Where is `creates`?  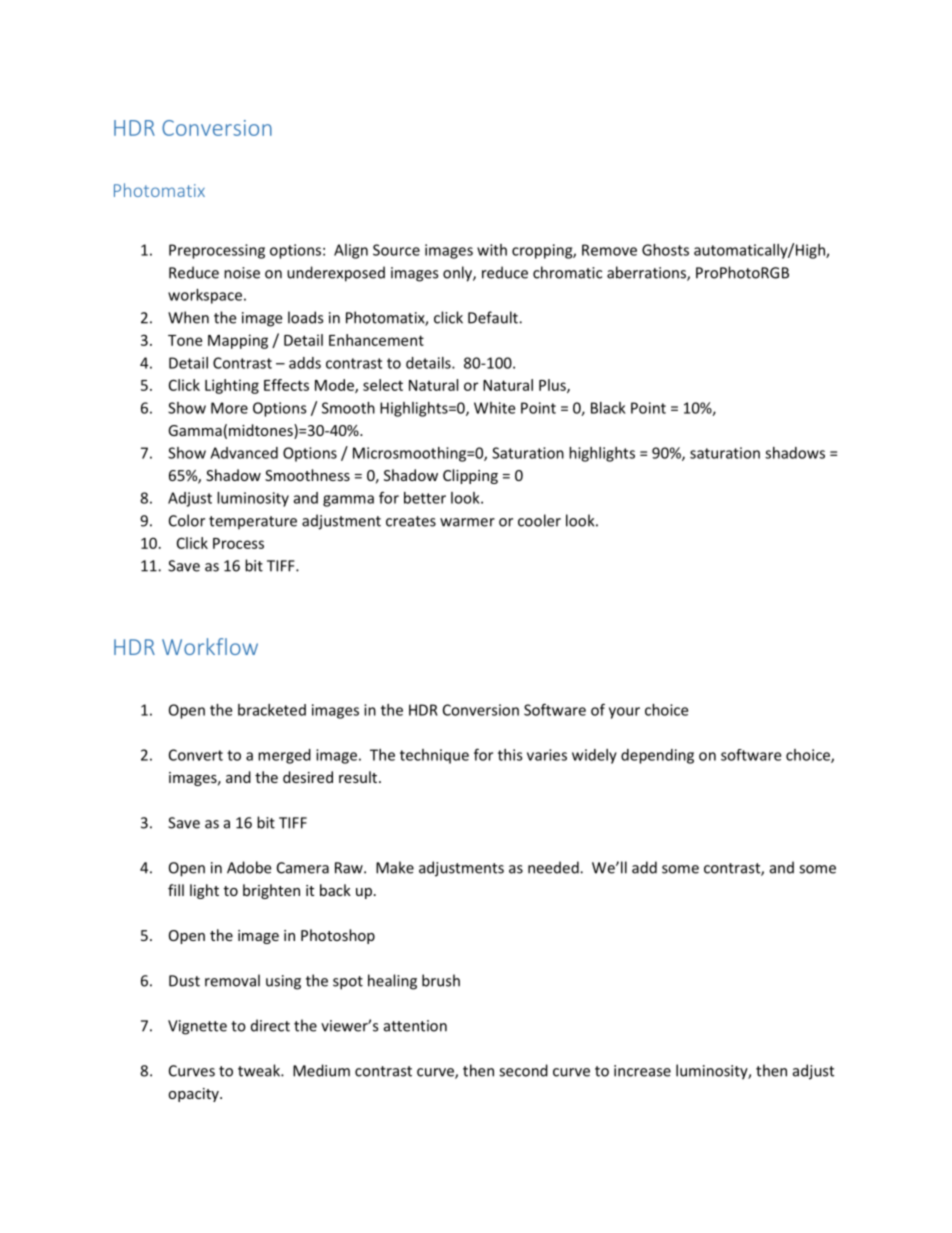 creates is located at coordinates (411, 521).
